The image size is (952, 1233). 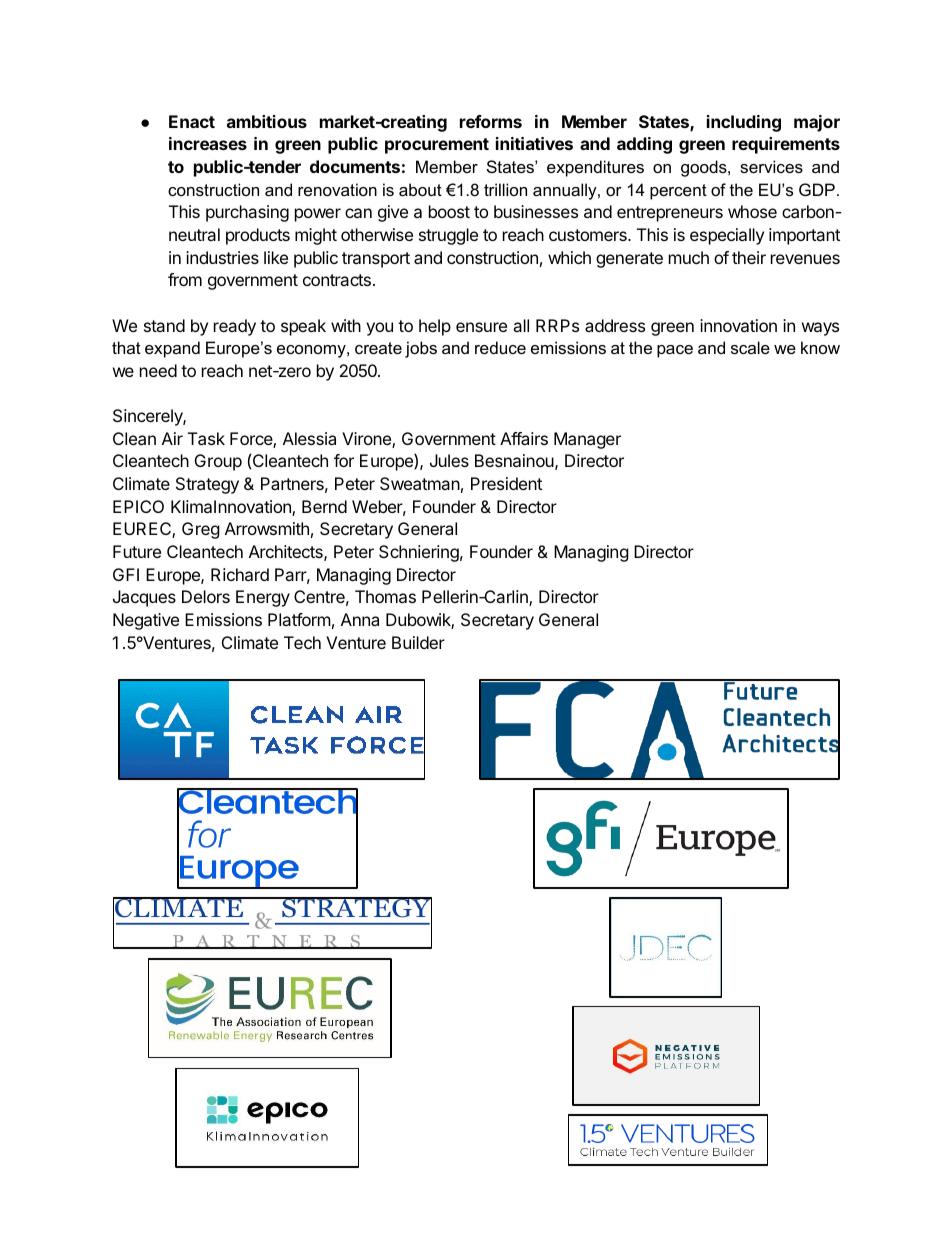 What do you see at coordinates (448, 236) in the page?
I see `struggle` at bounding box center [448, 236].
